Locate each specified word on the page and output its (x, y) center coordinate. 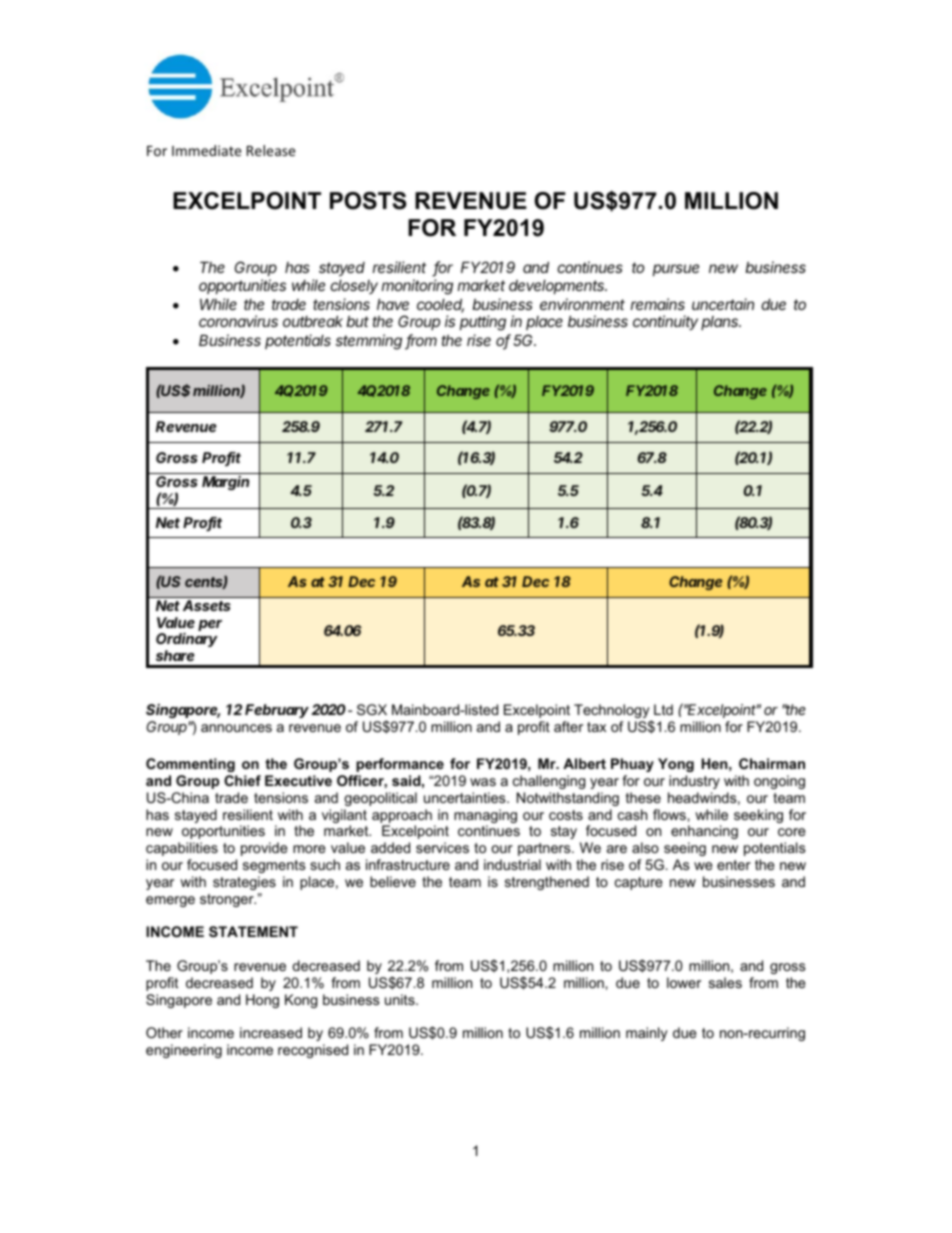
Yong (676, 765)
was (483, 782)
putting (483, 323)
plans (721, 323)
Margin (225, 483)
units (401, 999)
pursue (676, 270)
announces (236, 728)
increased (271, 1032)
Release (271, 150)
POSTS (368, 201)
